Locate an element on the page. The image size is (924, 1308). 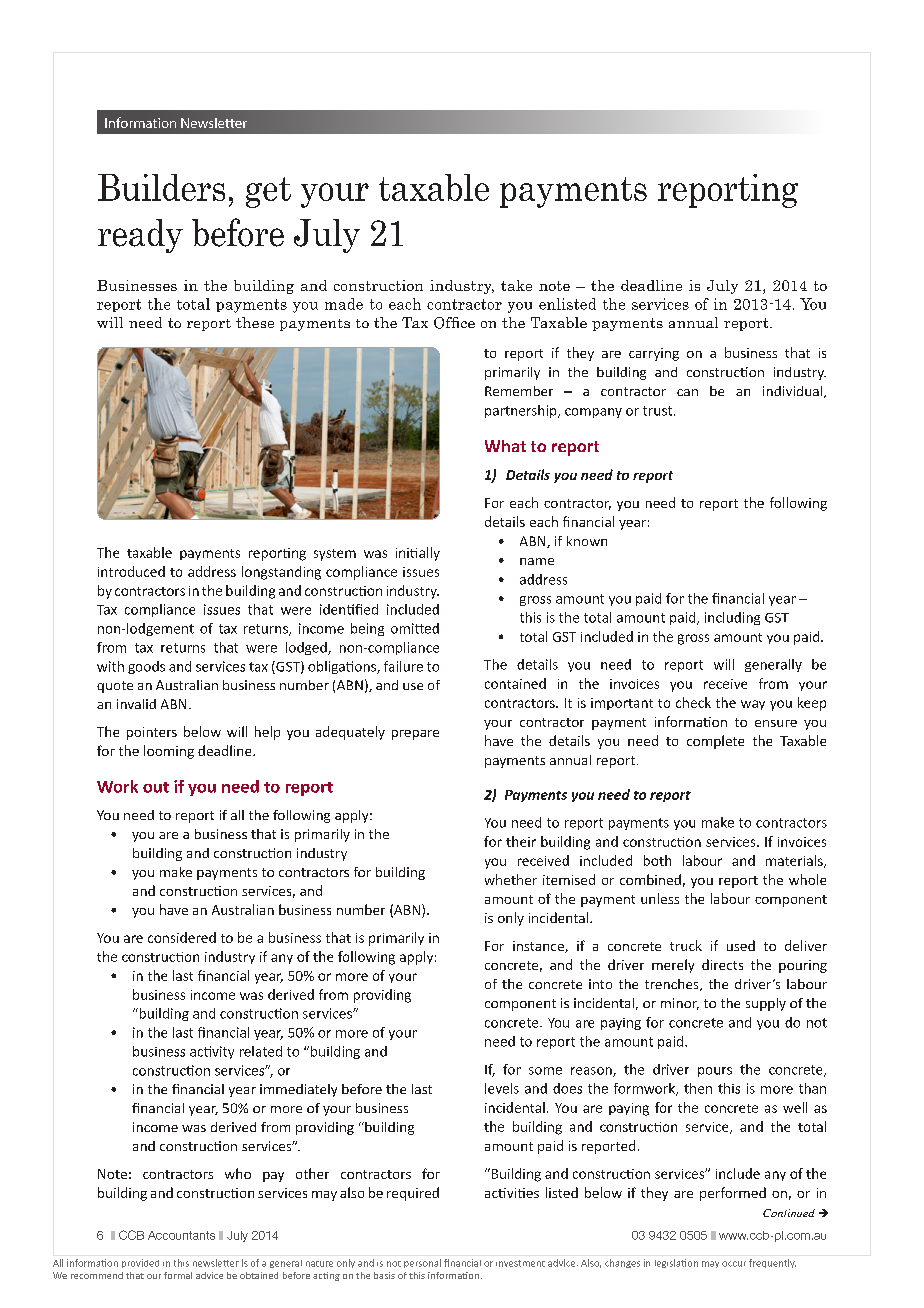
including is located at coordinates (732, 618).
